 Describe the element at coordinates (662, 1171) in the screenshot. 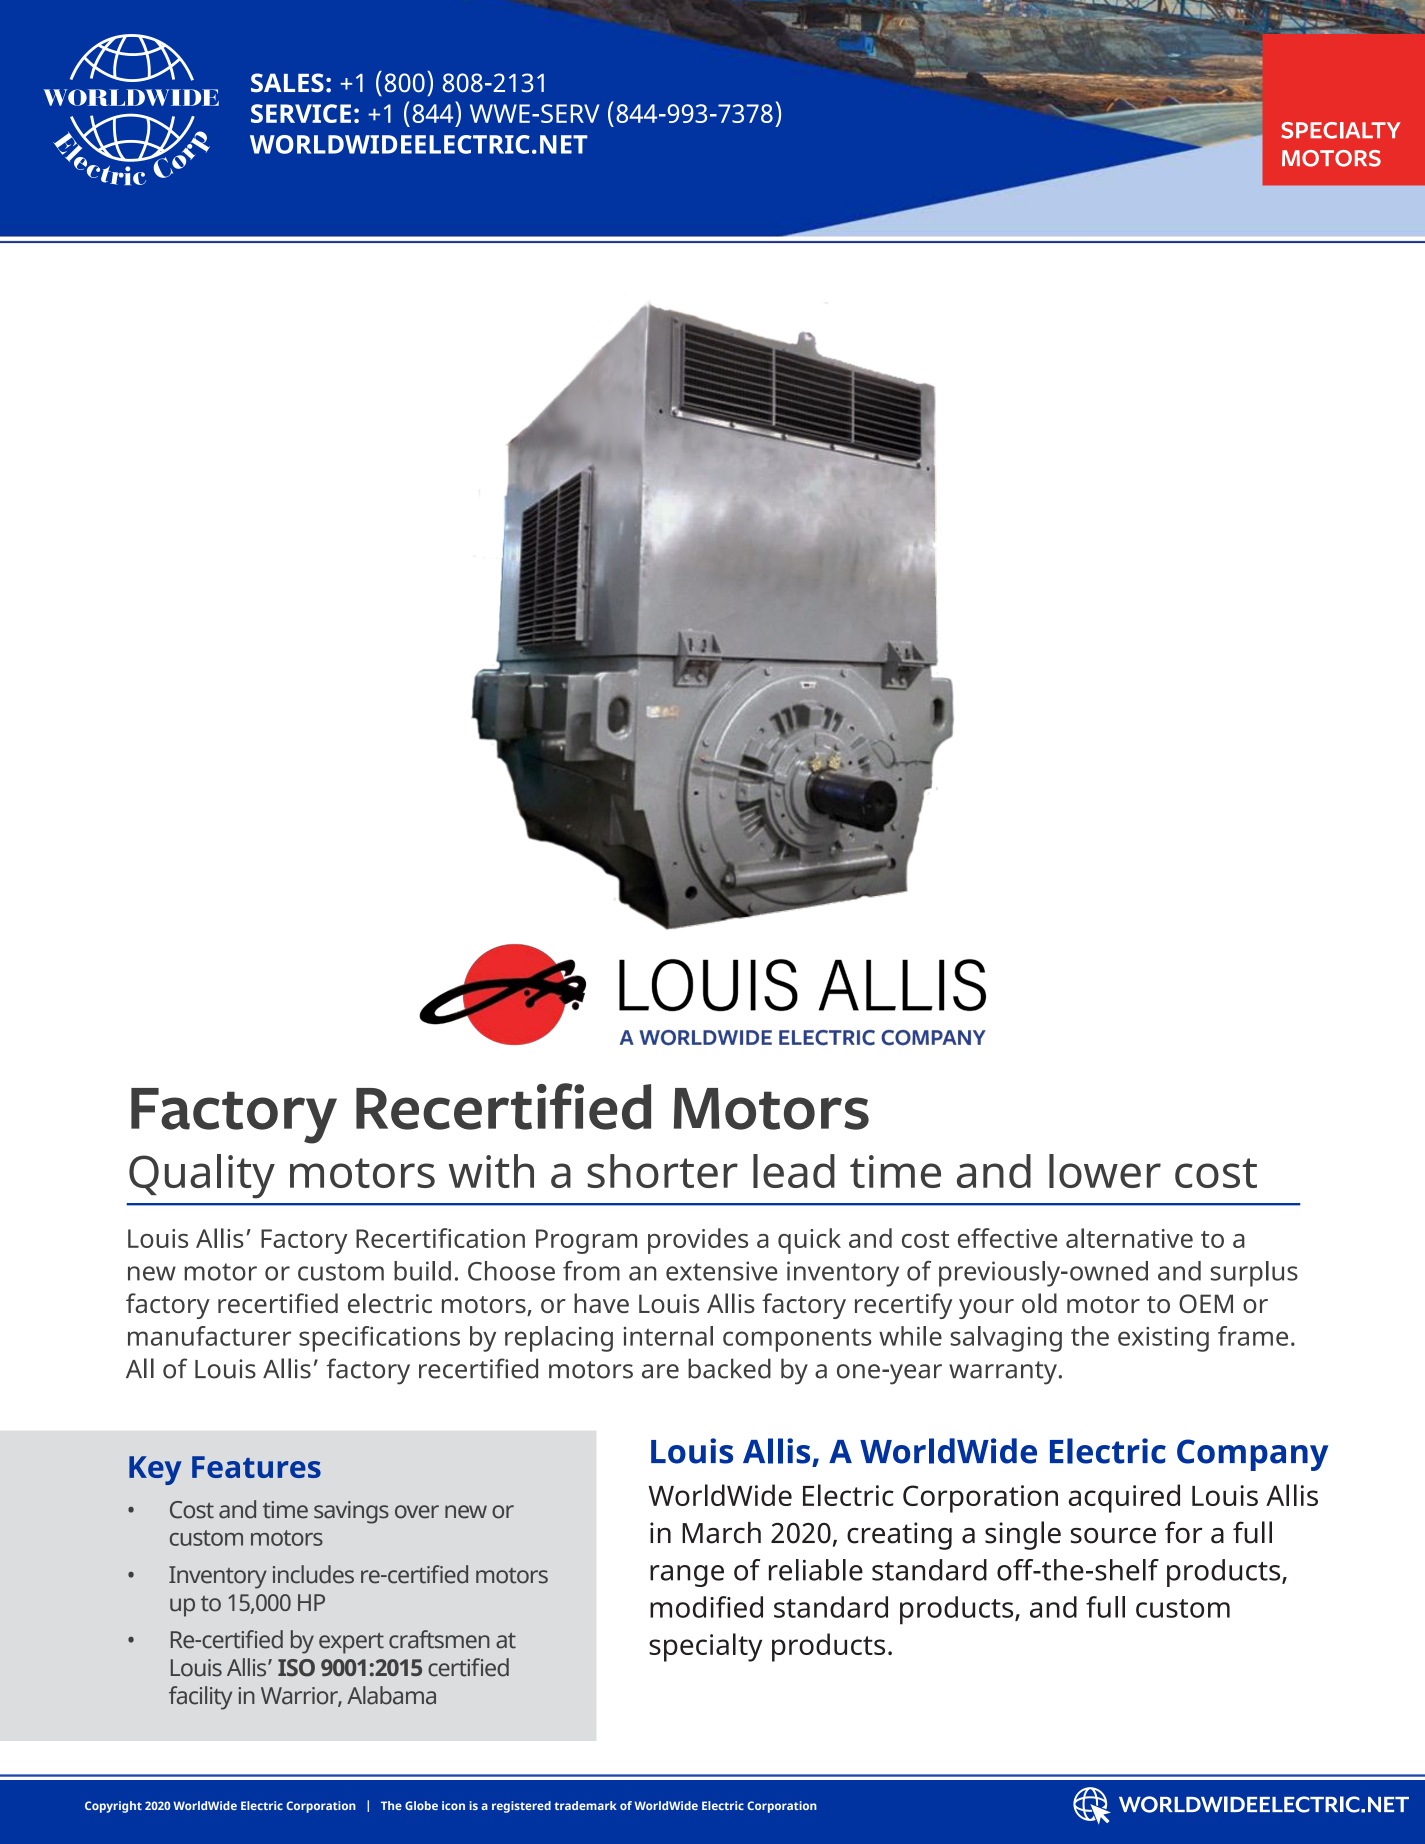

I see `shorter` at that location.
